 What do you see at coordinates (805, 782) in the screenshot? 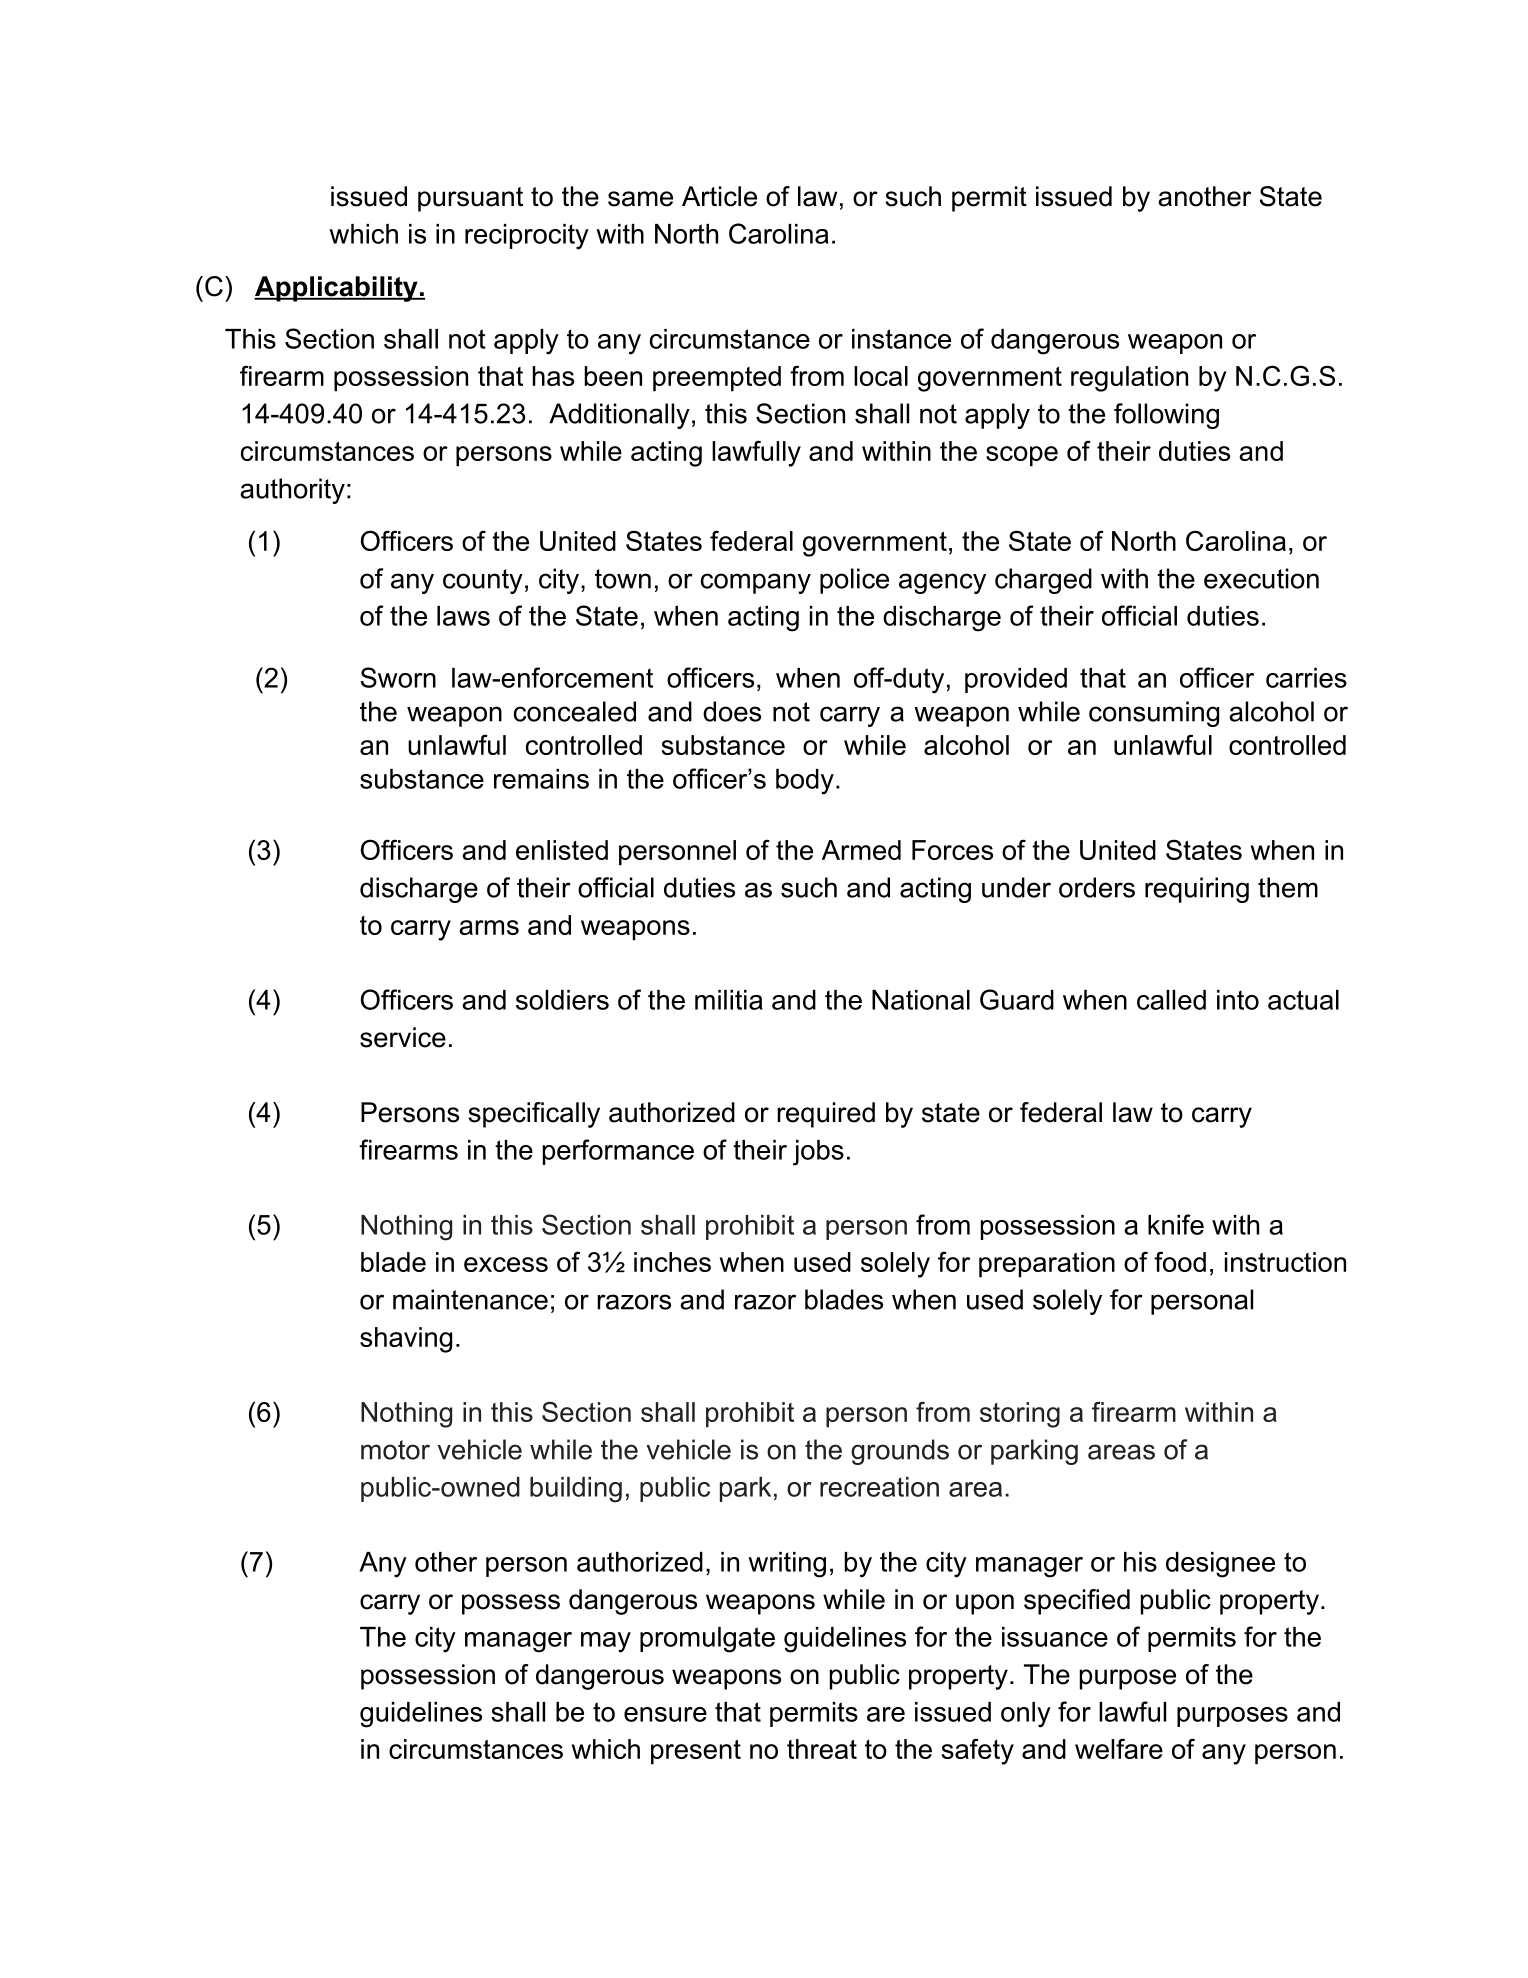
I see `body` at bounding box center [805, 782].
